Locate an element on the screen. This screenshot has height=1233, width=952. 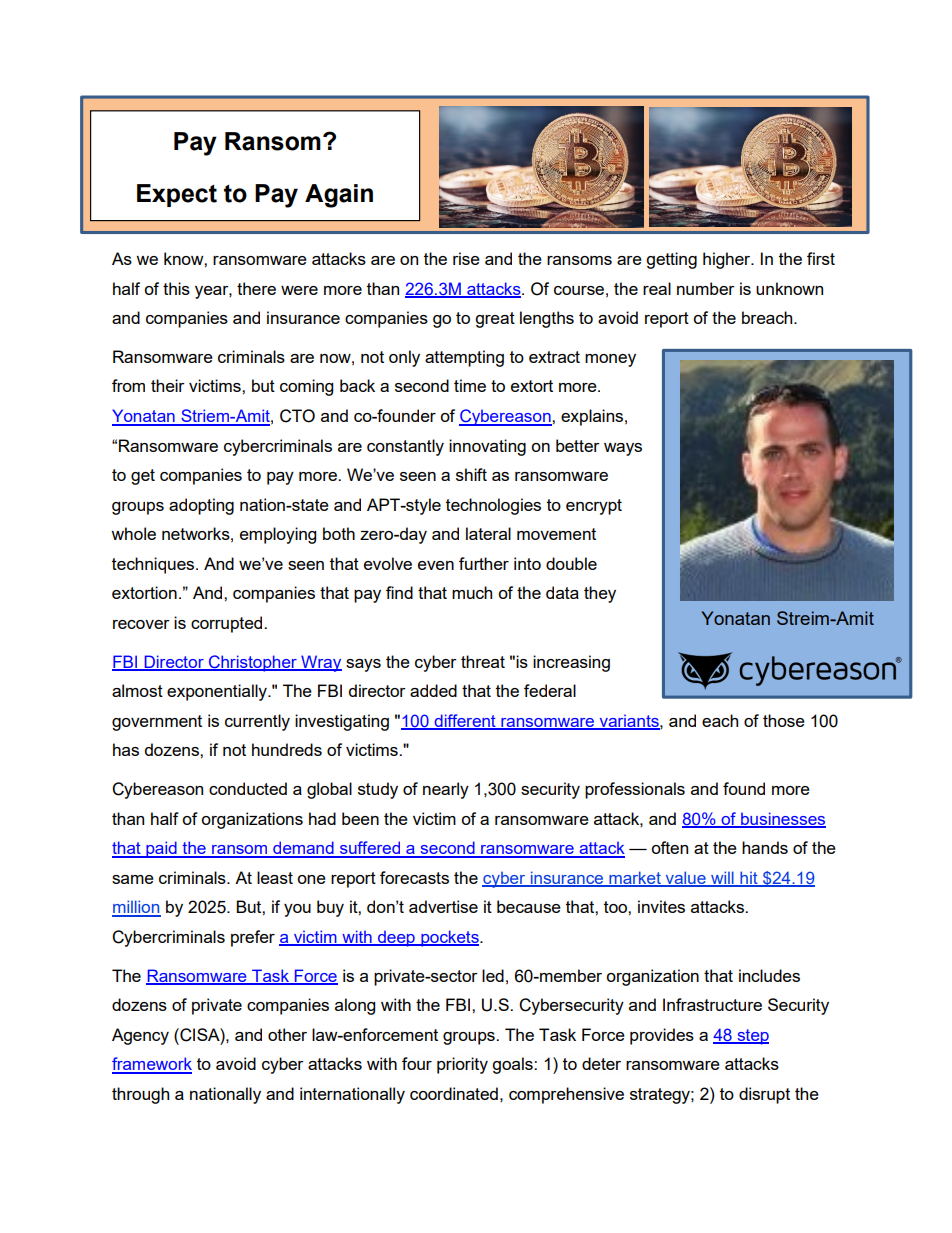
those is located at coordinates (784, 720).
